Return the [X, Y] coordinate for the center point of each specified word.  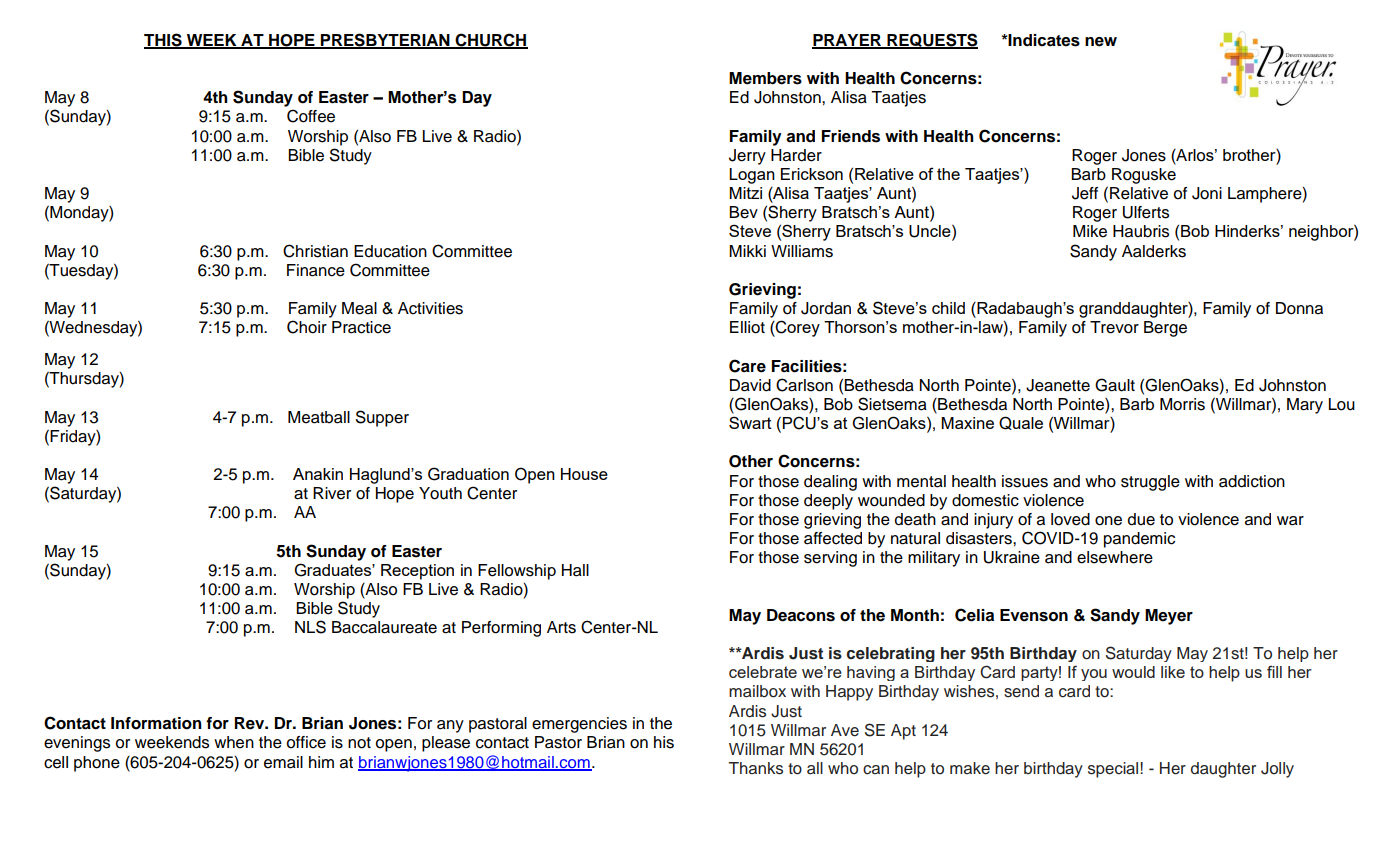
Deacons [801, 615]
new [1101, 42]
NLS [310, 627]
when [234, 742]
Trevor [1114, 327]
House [584, 474]
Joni [1207, 193]
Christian [315, 251]
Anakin [318, 474]
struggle [1150, 483]
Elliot [747, 327]
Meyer [1169, 617]
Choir [307, 327]
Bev [743, 212]
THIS [164, 40]
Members [765, 78]
